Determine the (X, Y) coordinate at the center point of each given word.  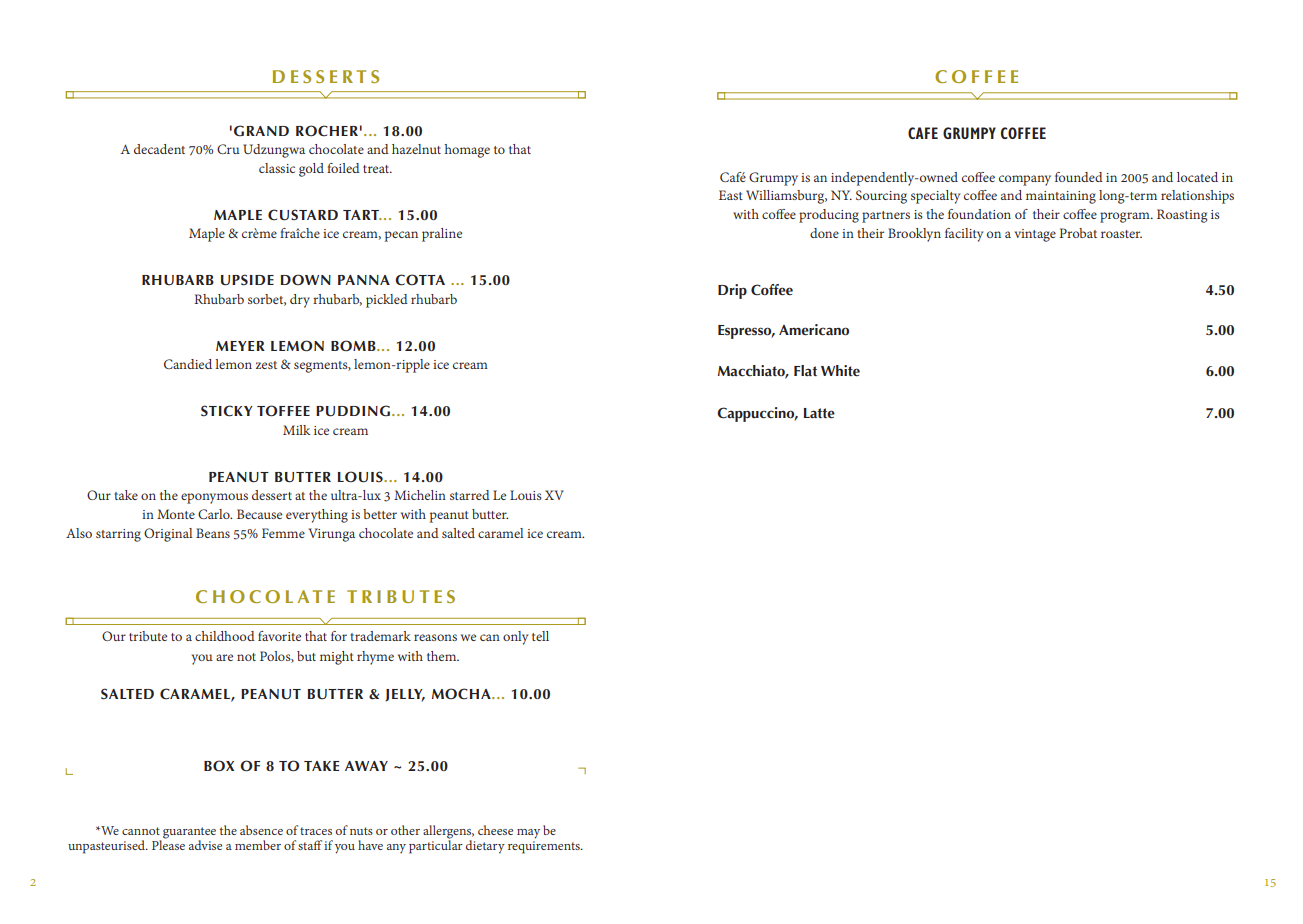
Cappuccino (757, 414)
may (528, 834)
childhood (225, 636)
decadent (159, 149)
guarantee (189, 834)
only (515, 638)
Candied (188, 364)
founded (1079, 177)
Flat (805, 370)
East (731, 195)
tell (540, 636)
